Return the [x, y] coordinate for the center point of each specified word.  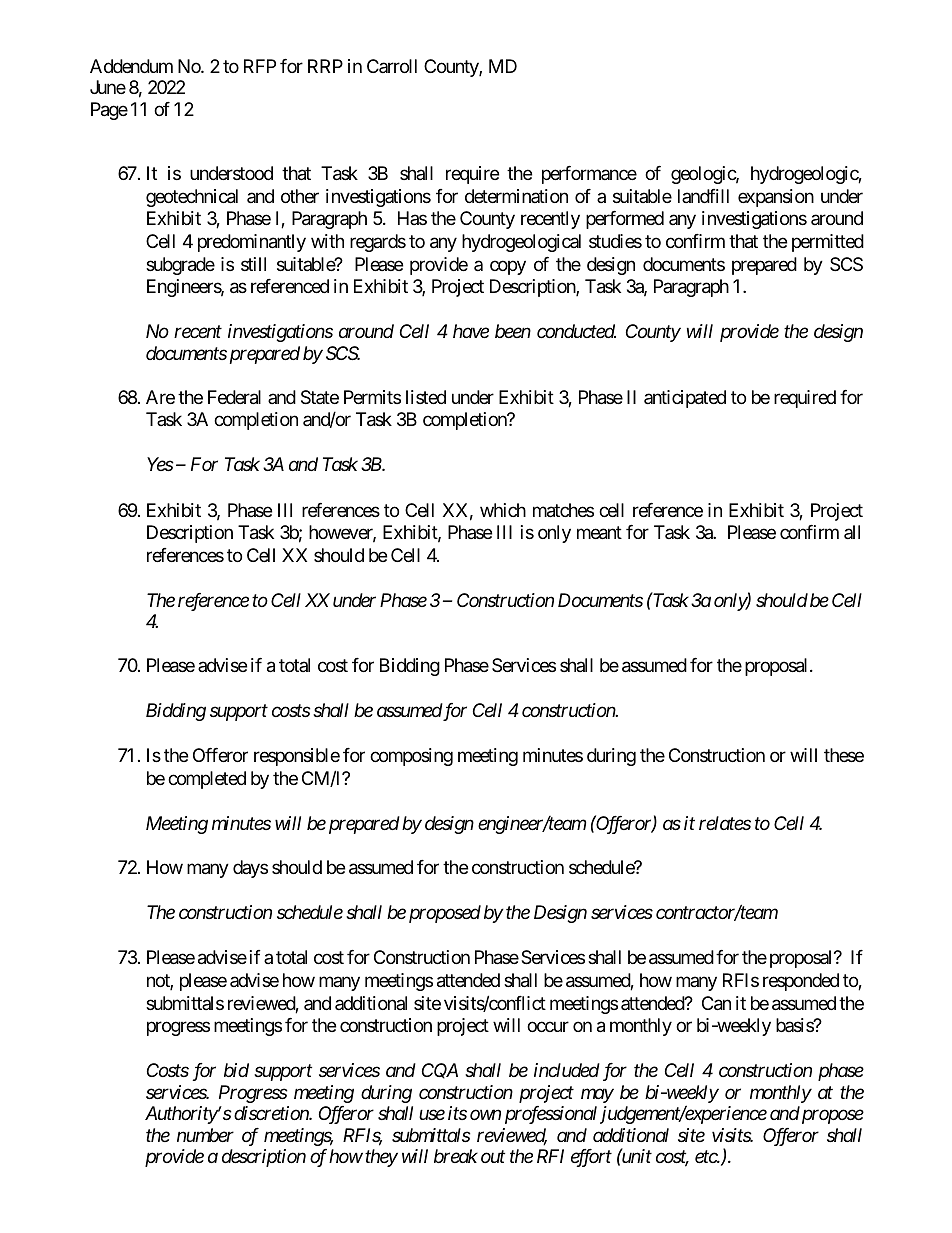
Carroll [392, 66]
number [205, 1135]
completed [207, 780]
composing [411, 757]
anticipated [685, 399]
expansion [776, 198]
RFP [260, 66]
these [844, 755]
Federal [234, 397]
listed [426, 397]
